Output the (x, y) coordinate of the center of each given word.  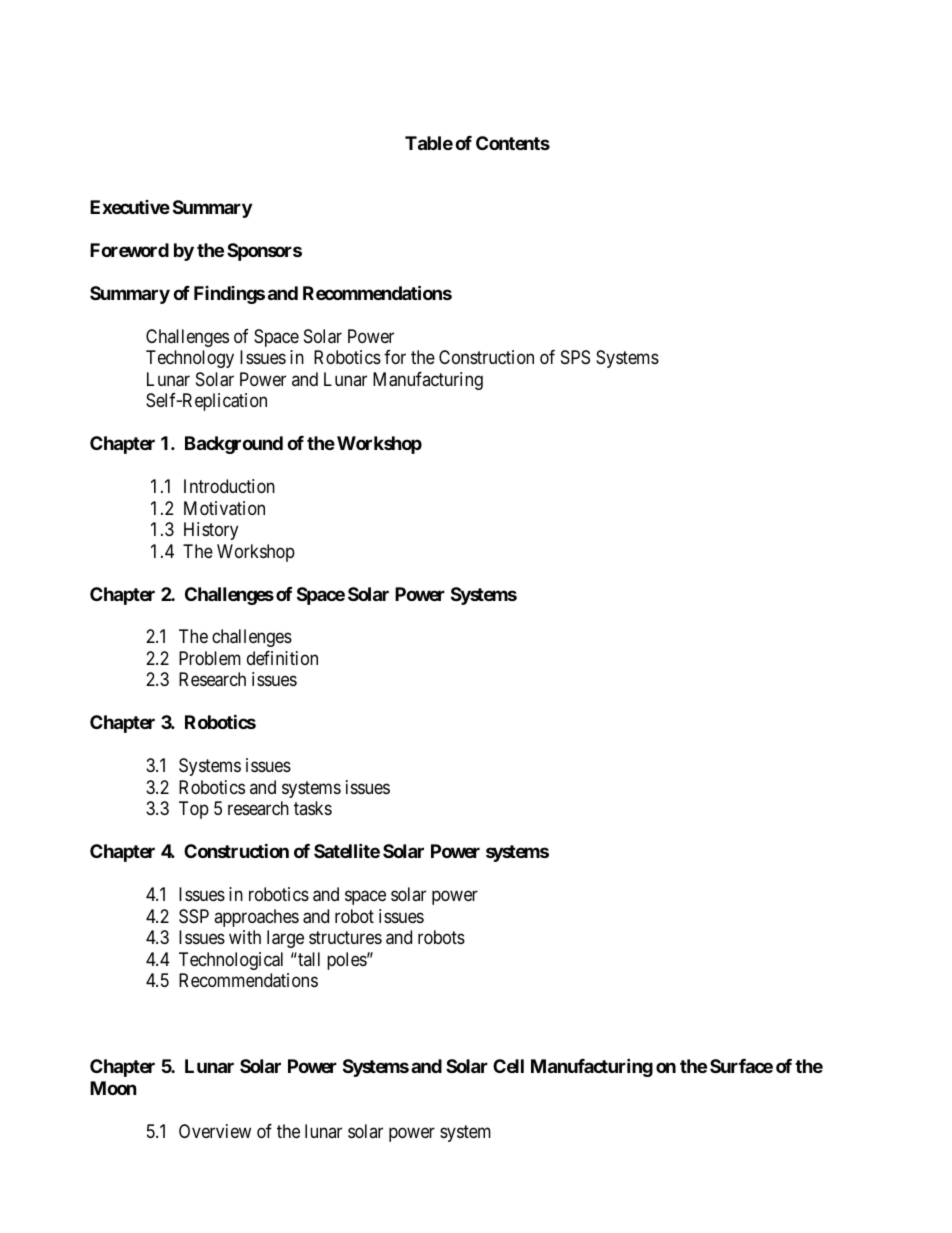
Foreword (129, 250)
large (285, 939)
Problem (210, 658)
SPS (575, 357)
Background (234, 445)
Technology (190, 359)
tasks (313, 808)
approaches (256, 918)
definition (282, 658)
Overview (215, 1131)
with (245, 937)
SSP (194, 916)
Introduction (229, 486)
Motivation (224, 508)
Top (194, 810)
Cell (508, 1066)
